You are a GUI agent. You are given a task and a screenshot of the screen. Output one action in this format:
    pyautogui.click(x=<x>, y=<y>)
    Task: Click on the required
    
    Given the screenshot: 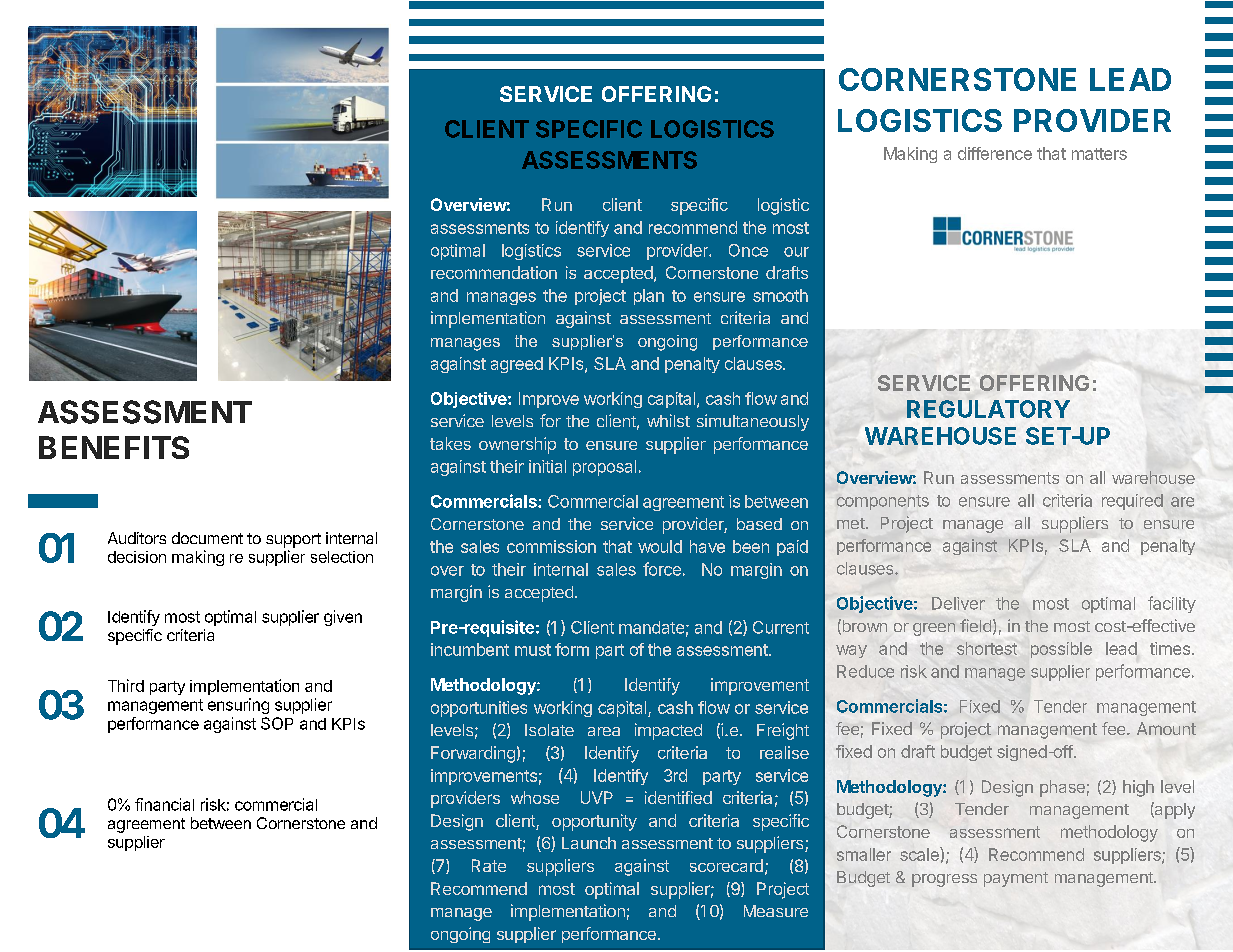 What is the action you would take?
    pyautogui.click(x=1132, y=502)
